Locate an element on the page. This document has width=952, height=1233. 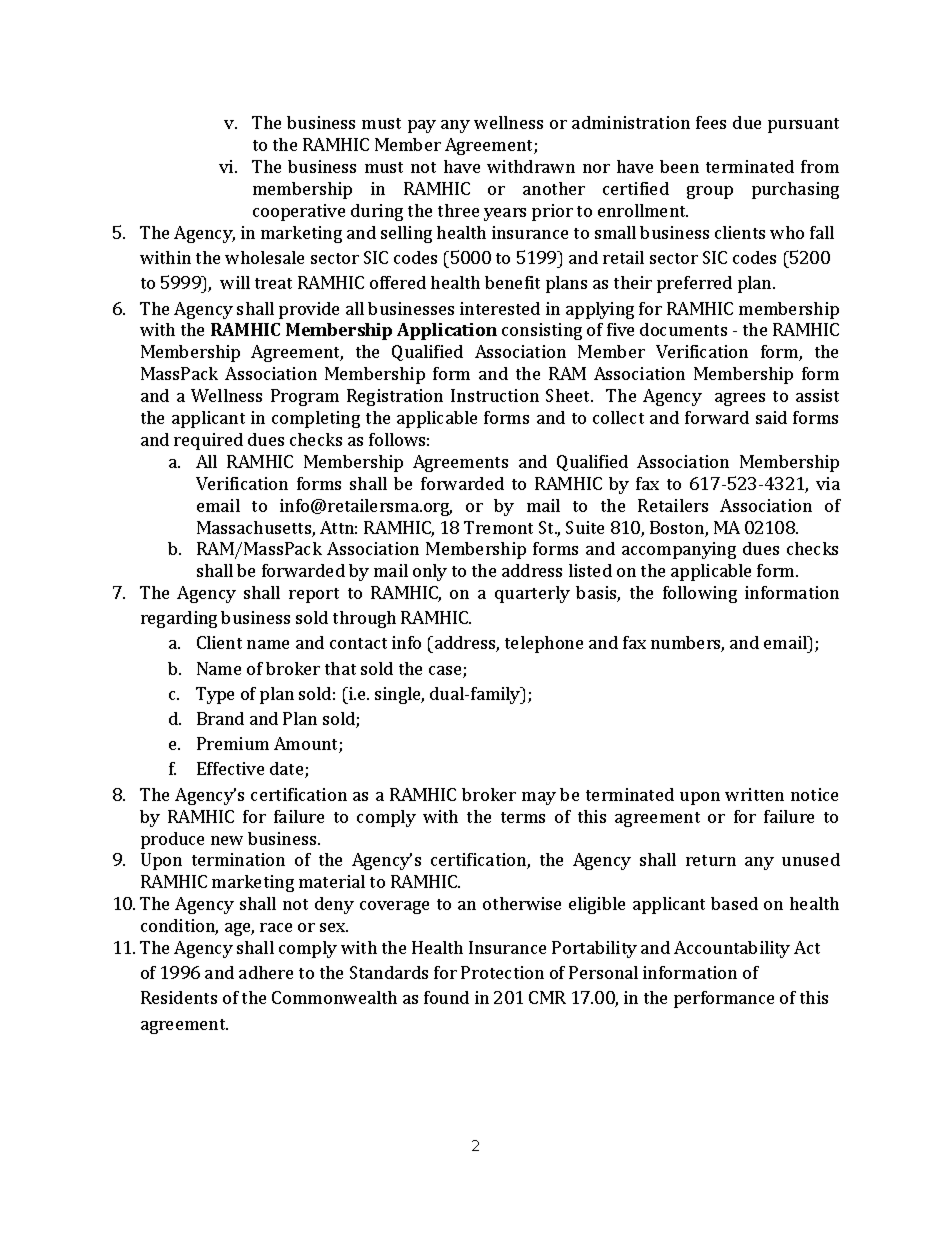
adhere is located at coordinates (266, 972).
